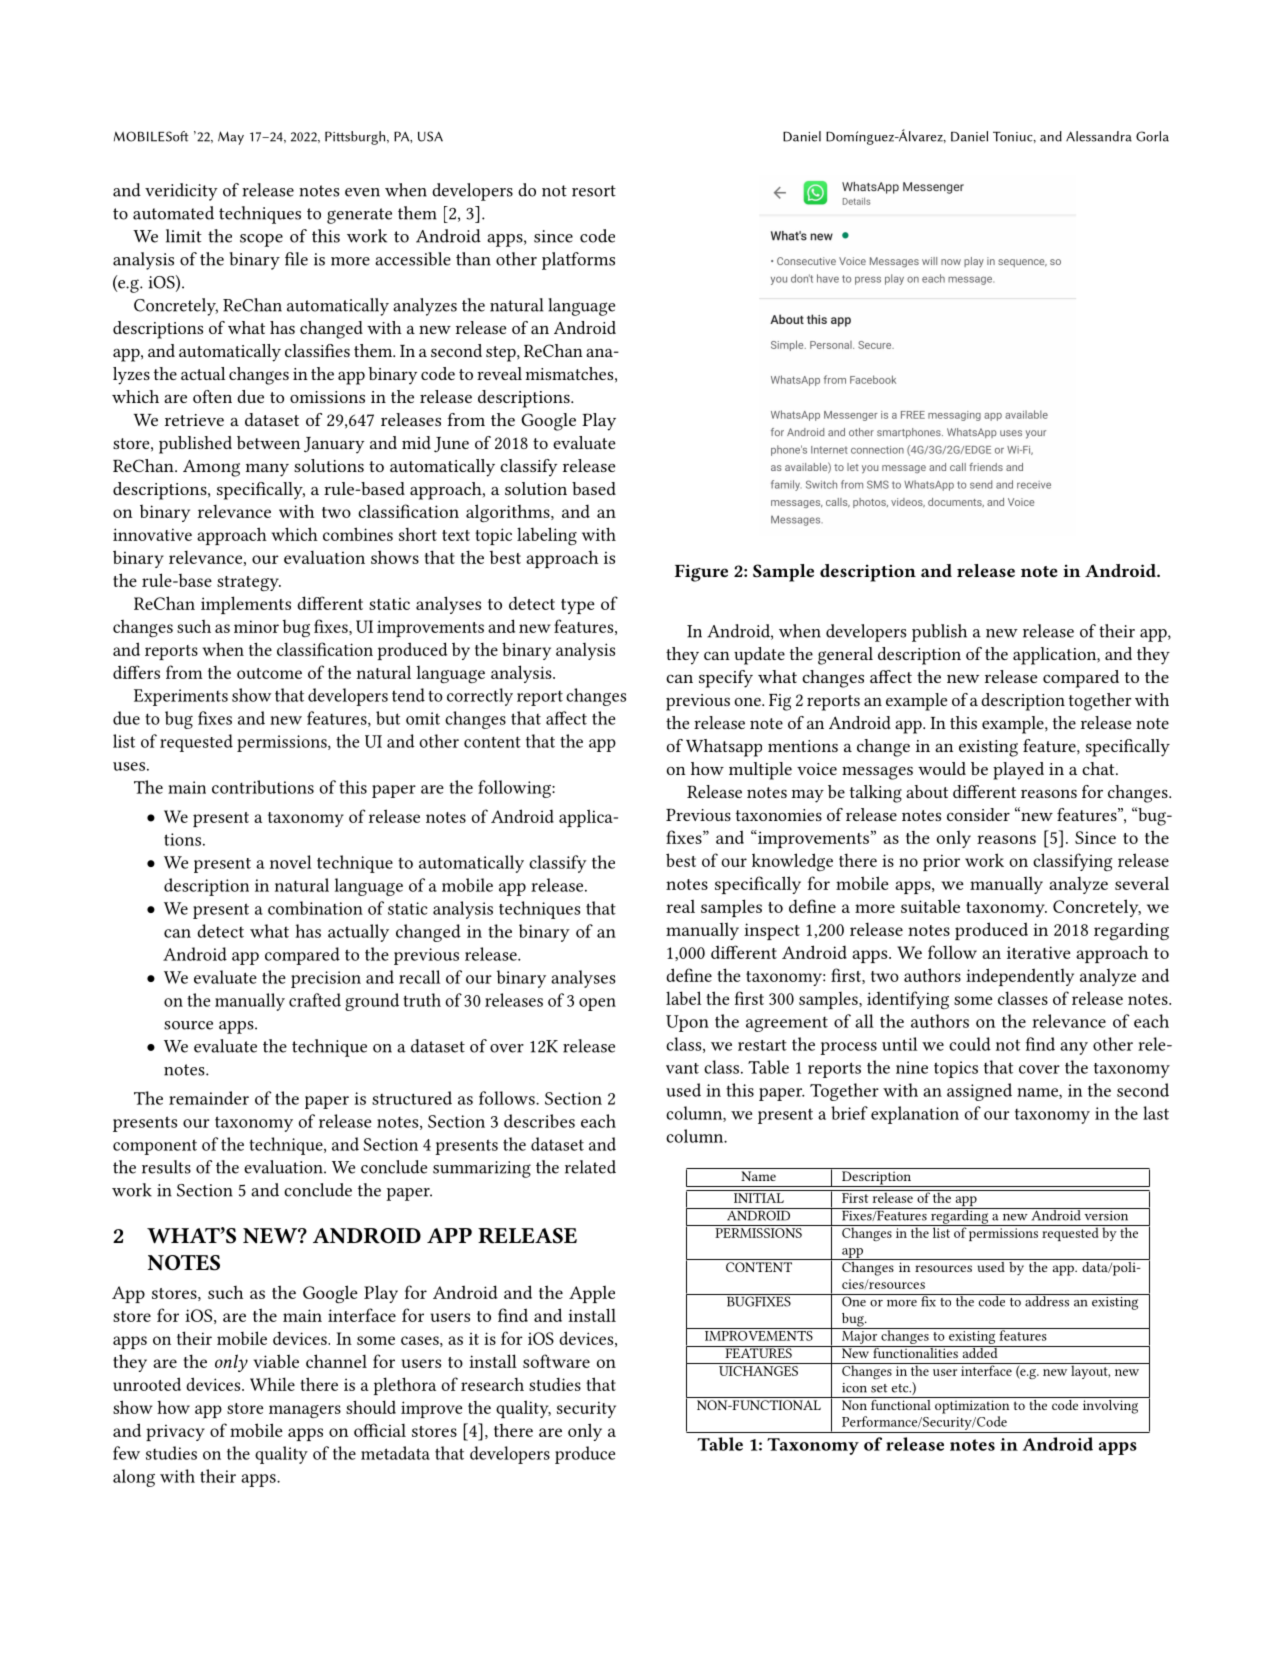 The height and width of the document is (1660, 1282). I want to click on automated, so click(173, 213).
